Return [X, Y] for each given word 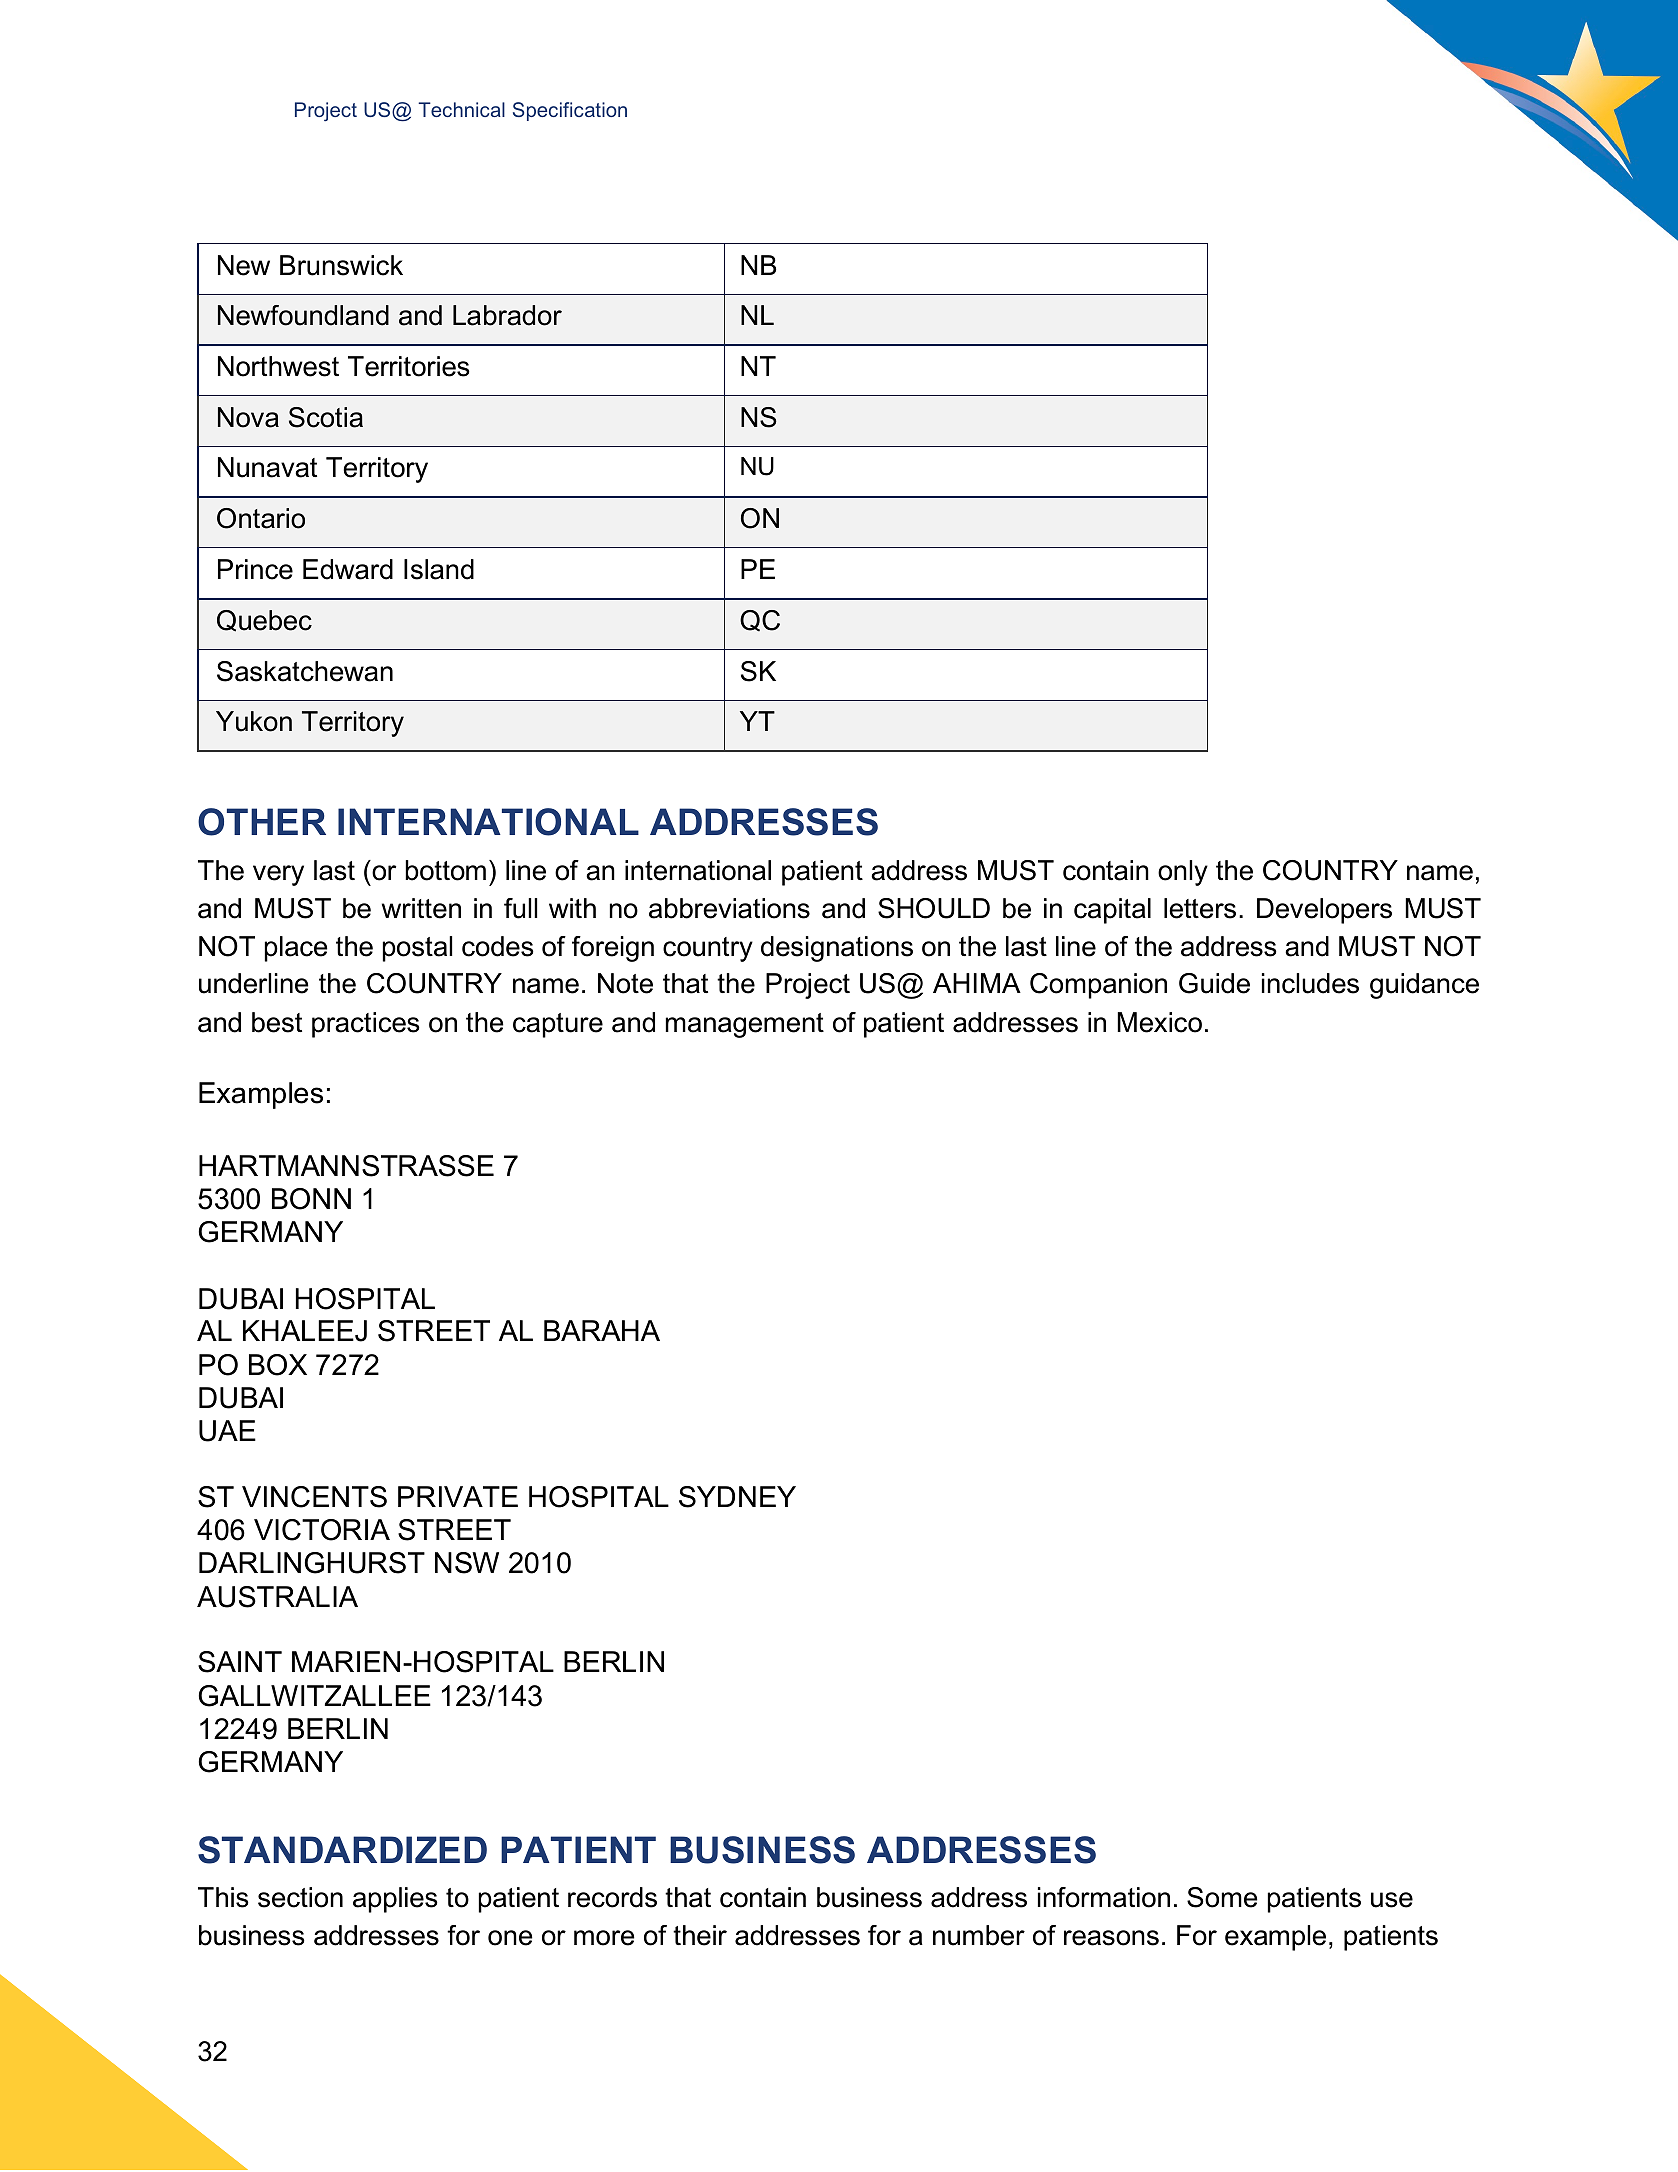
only [1183, 873]
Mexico [1159, 1022]
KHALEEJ [305, 1331]
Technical [461, 109]
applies [395, 1900]
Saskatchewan [305, 671]
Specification [570, 111]
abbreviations [729, 908]
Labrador [507, 315]
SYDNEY [737, 1497]
